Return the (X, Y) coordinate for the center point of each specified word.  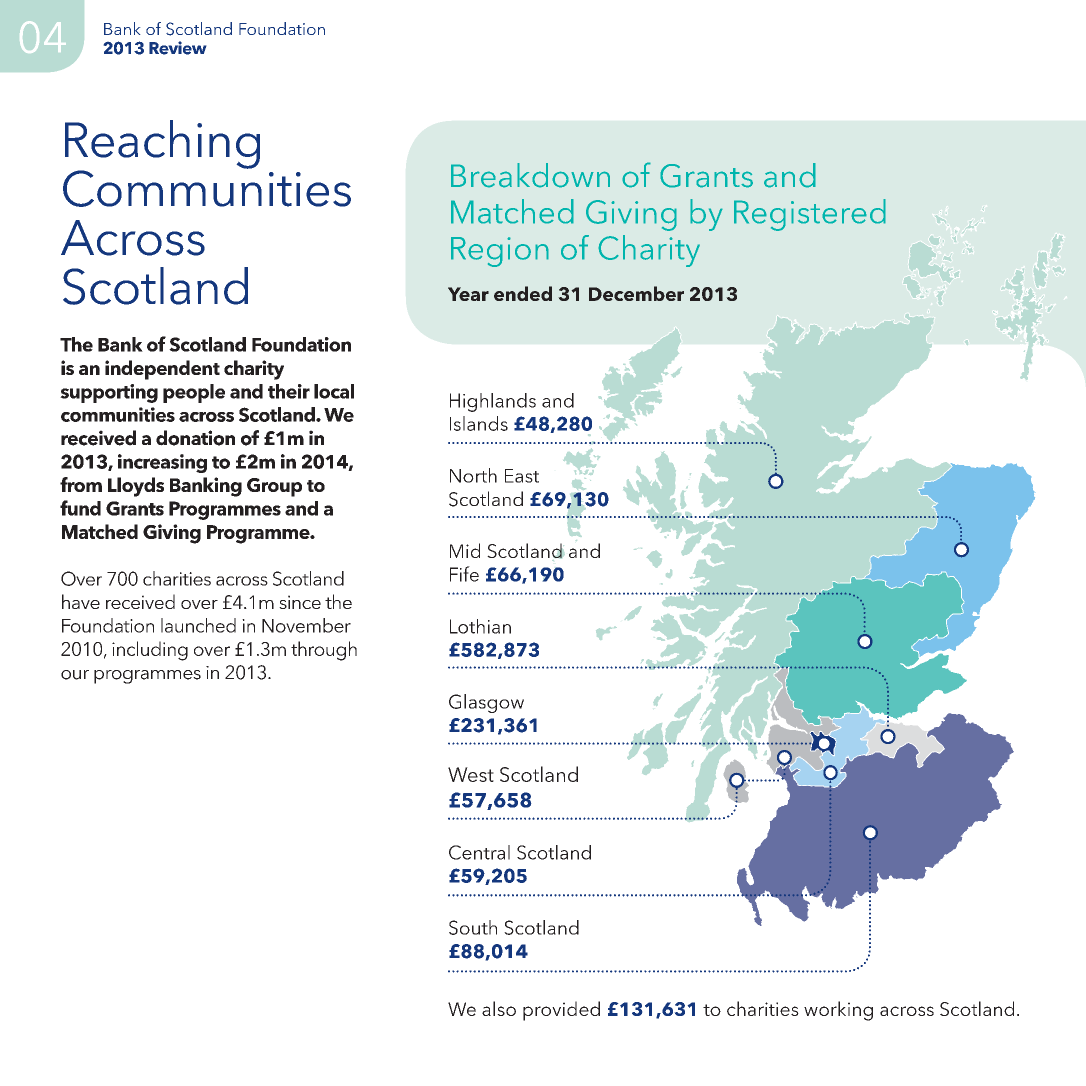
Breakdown (530, 175)
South (473, 927)
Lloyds (136, 487)
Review (177, 48)
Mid (465, 550)
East (522, 476)
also (499, 1008)
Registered (810, 215)
